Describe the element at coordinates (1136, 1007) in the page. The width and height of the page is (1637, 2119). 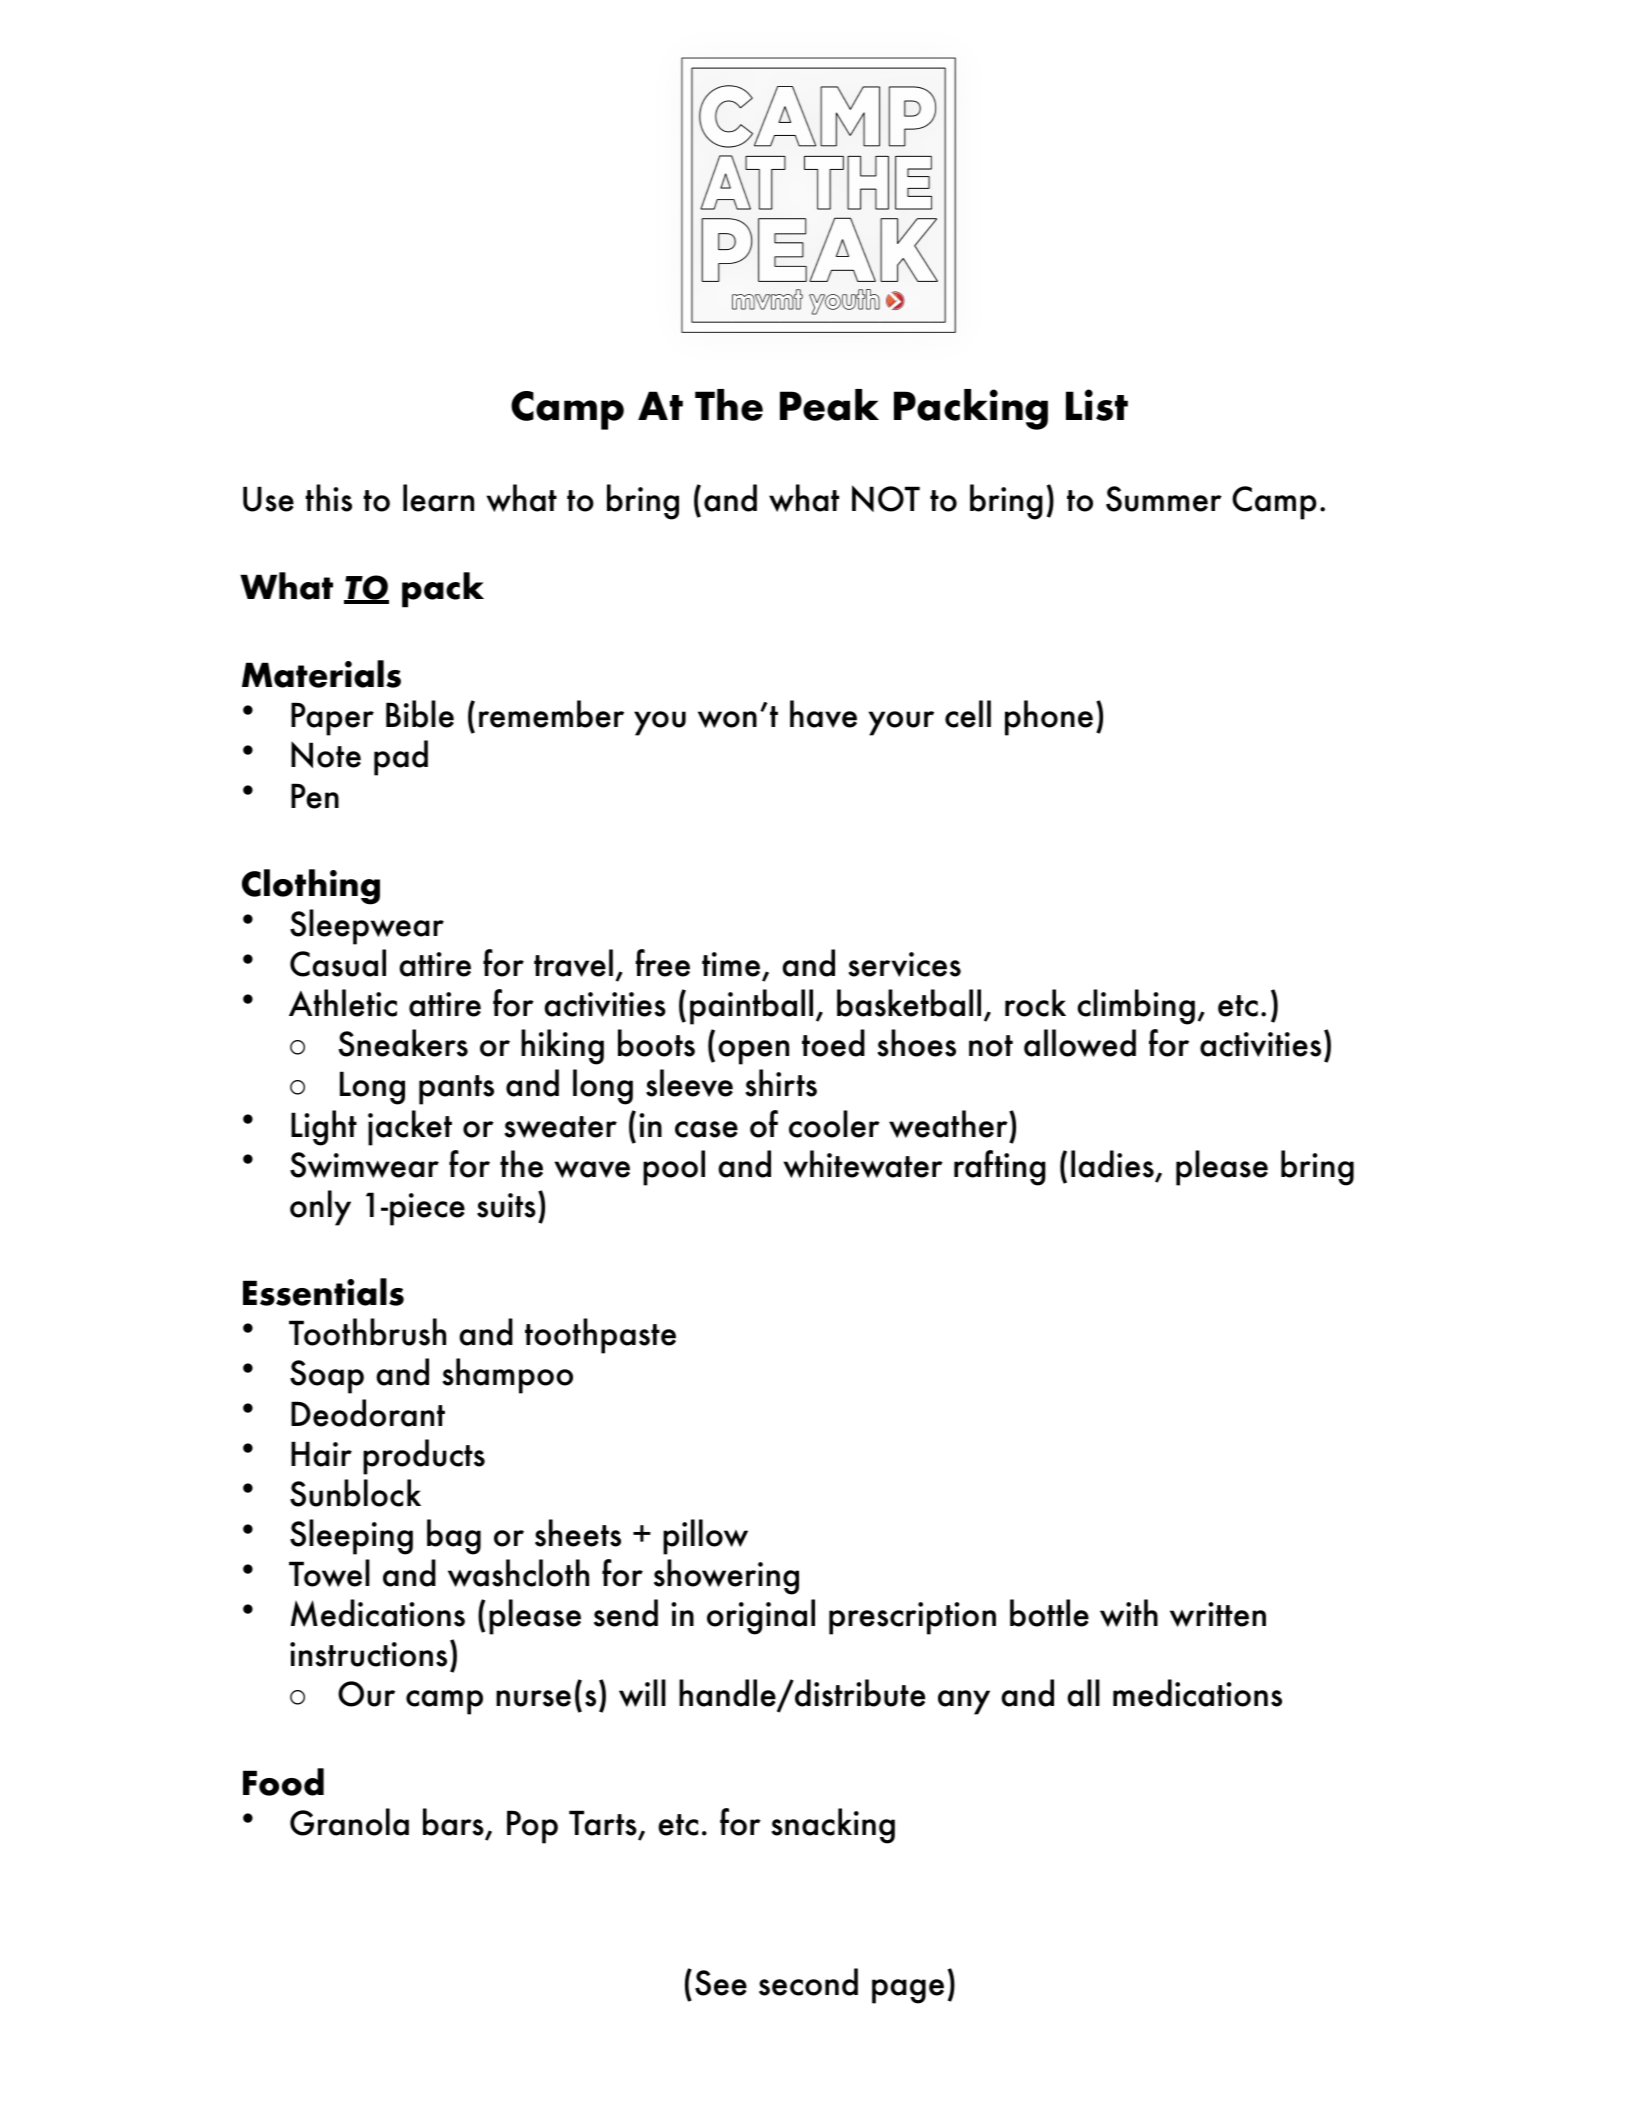
I see `climbing` at that location.
